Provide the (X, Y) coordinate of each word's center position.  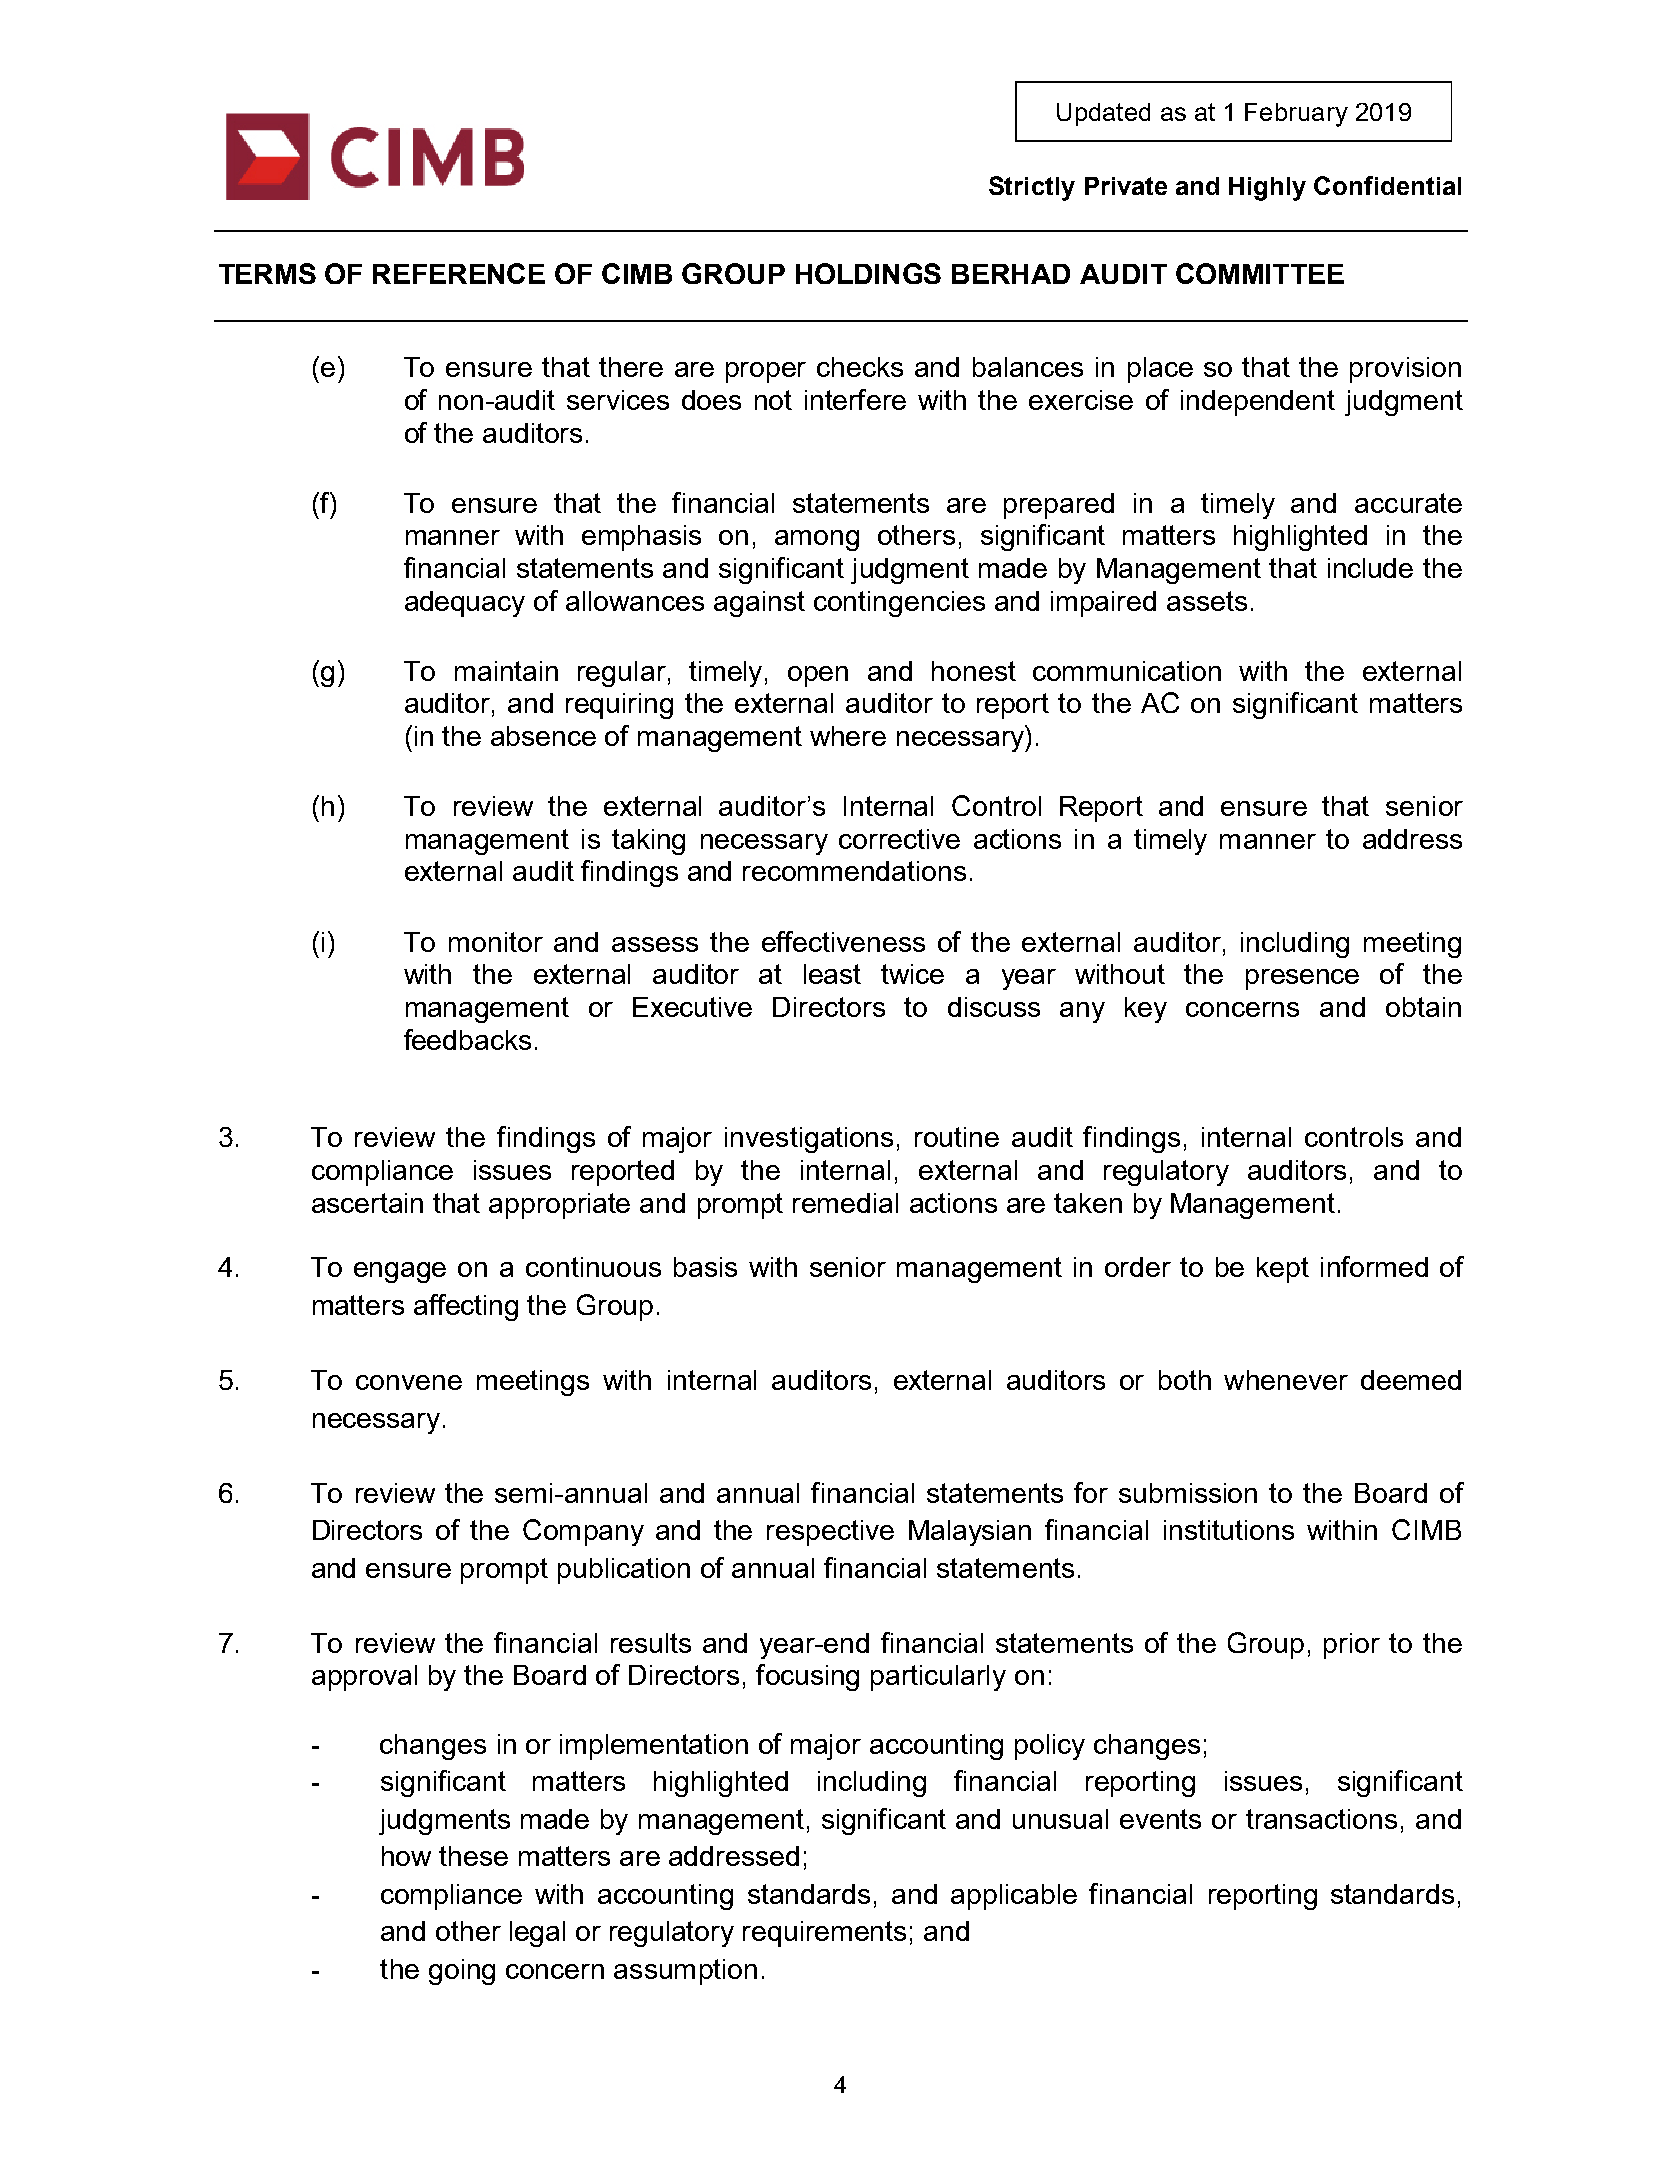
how (406, 1856)
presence (1302, 979)
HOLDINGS (868, 273)
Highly (1267, 189)
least (832, 974)
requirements (824, 1934)
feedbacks (467, 1039)
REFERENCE (459, 273)
